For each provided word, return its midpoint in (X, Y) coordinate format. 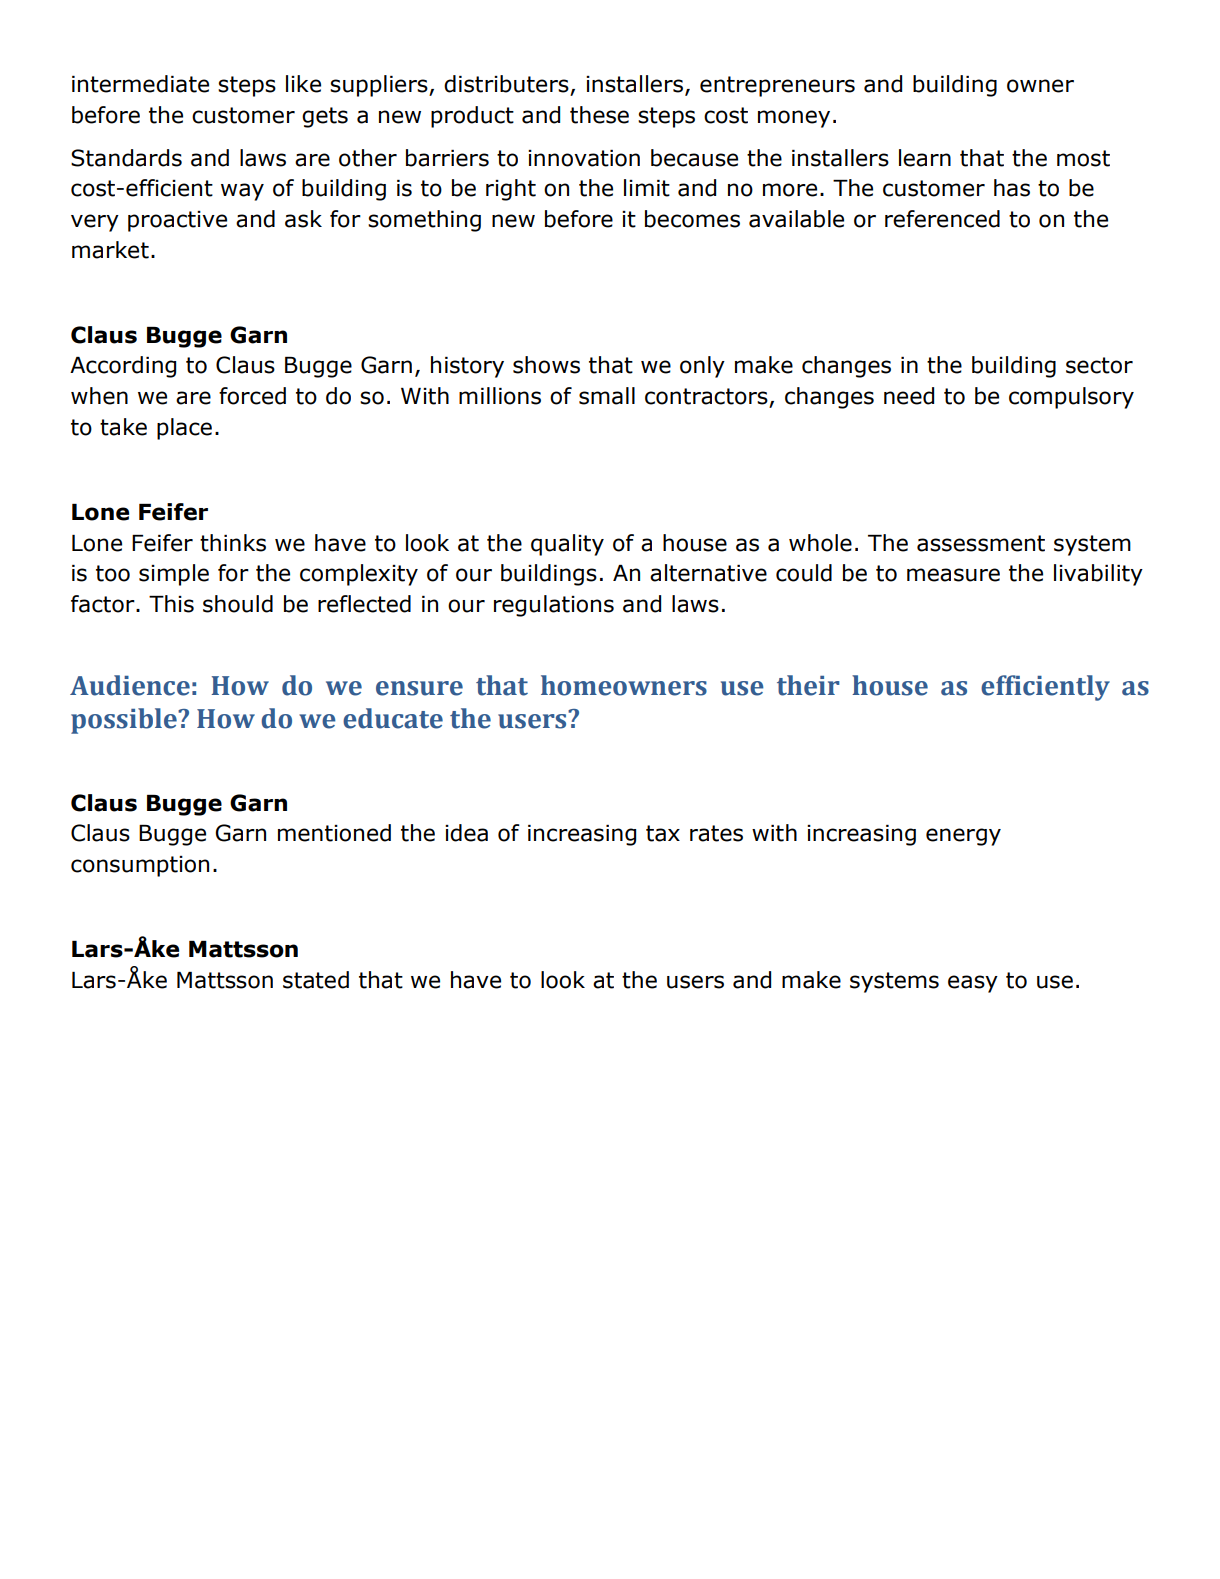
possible (125, 721)
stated (316, 980)
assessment (981, 543)
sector (1099, 365)
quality (567, 545)
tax (663, 833)
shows (546, 365)
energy (963, 837)
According (123, 367)
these (599, 115)
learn (925, 158)
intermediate (140, 84)
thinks (233, 543)
